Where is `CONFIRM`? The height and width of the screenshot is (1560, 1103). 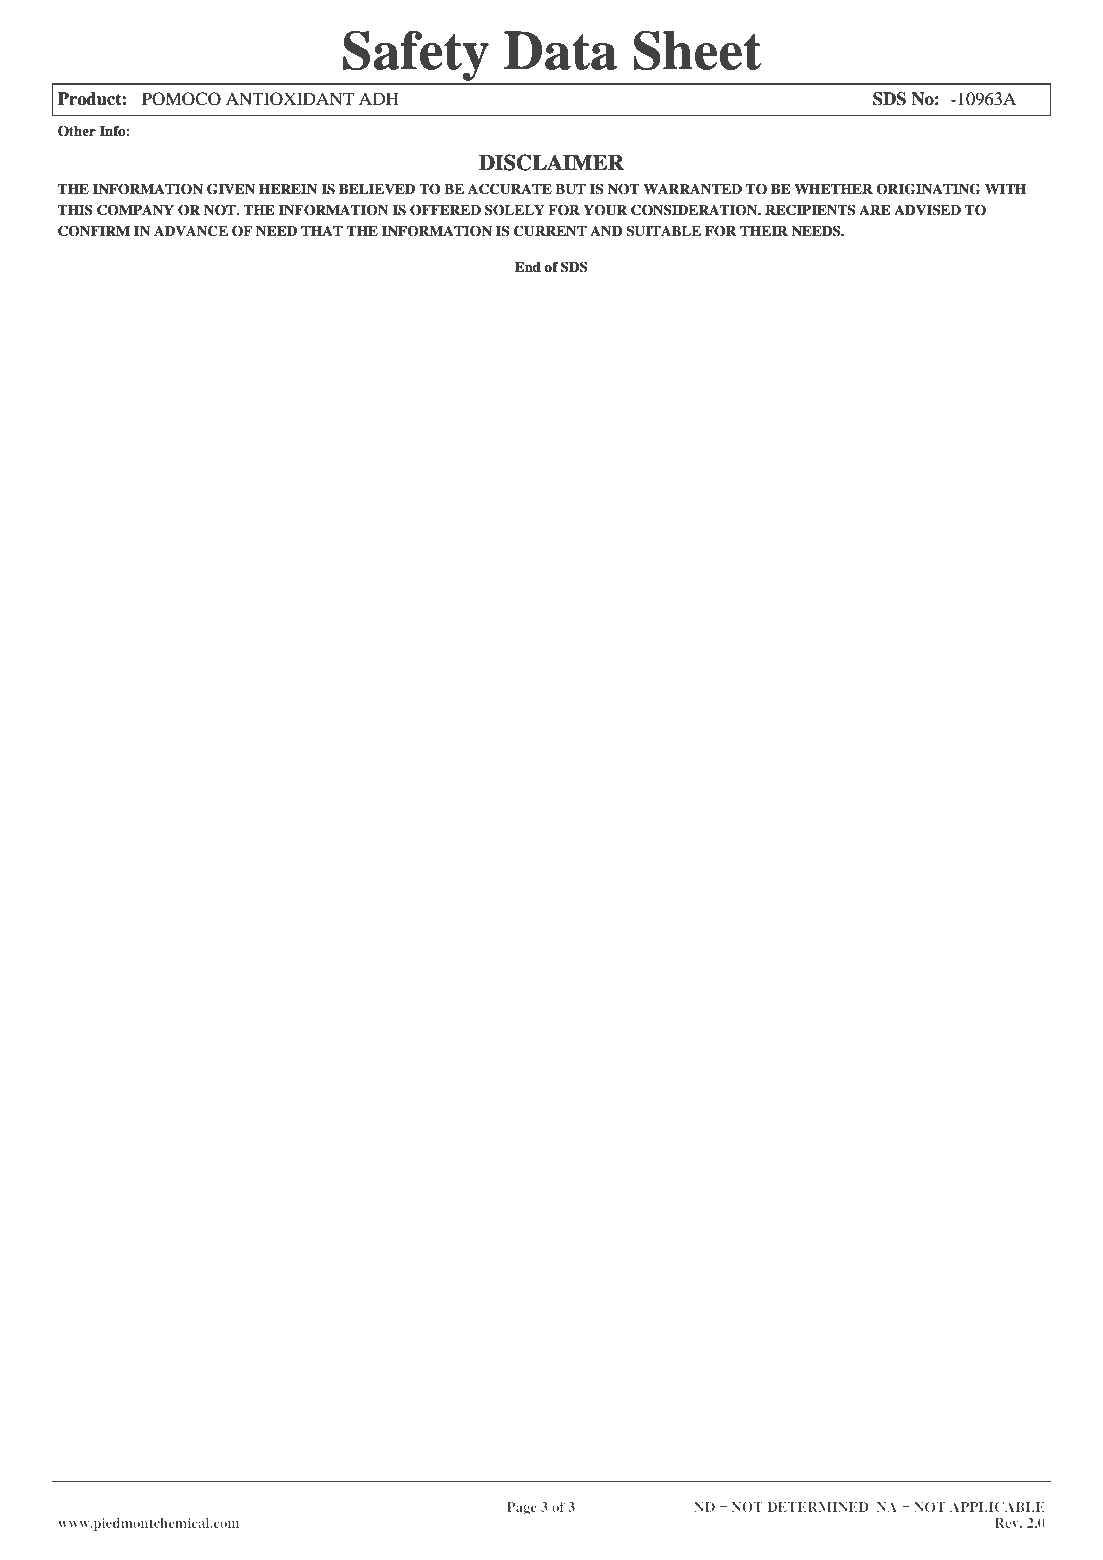
CONFIRM is located at coordinates (94, 231).
